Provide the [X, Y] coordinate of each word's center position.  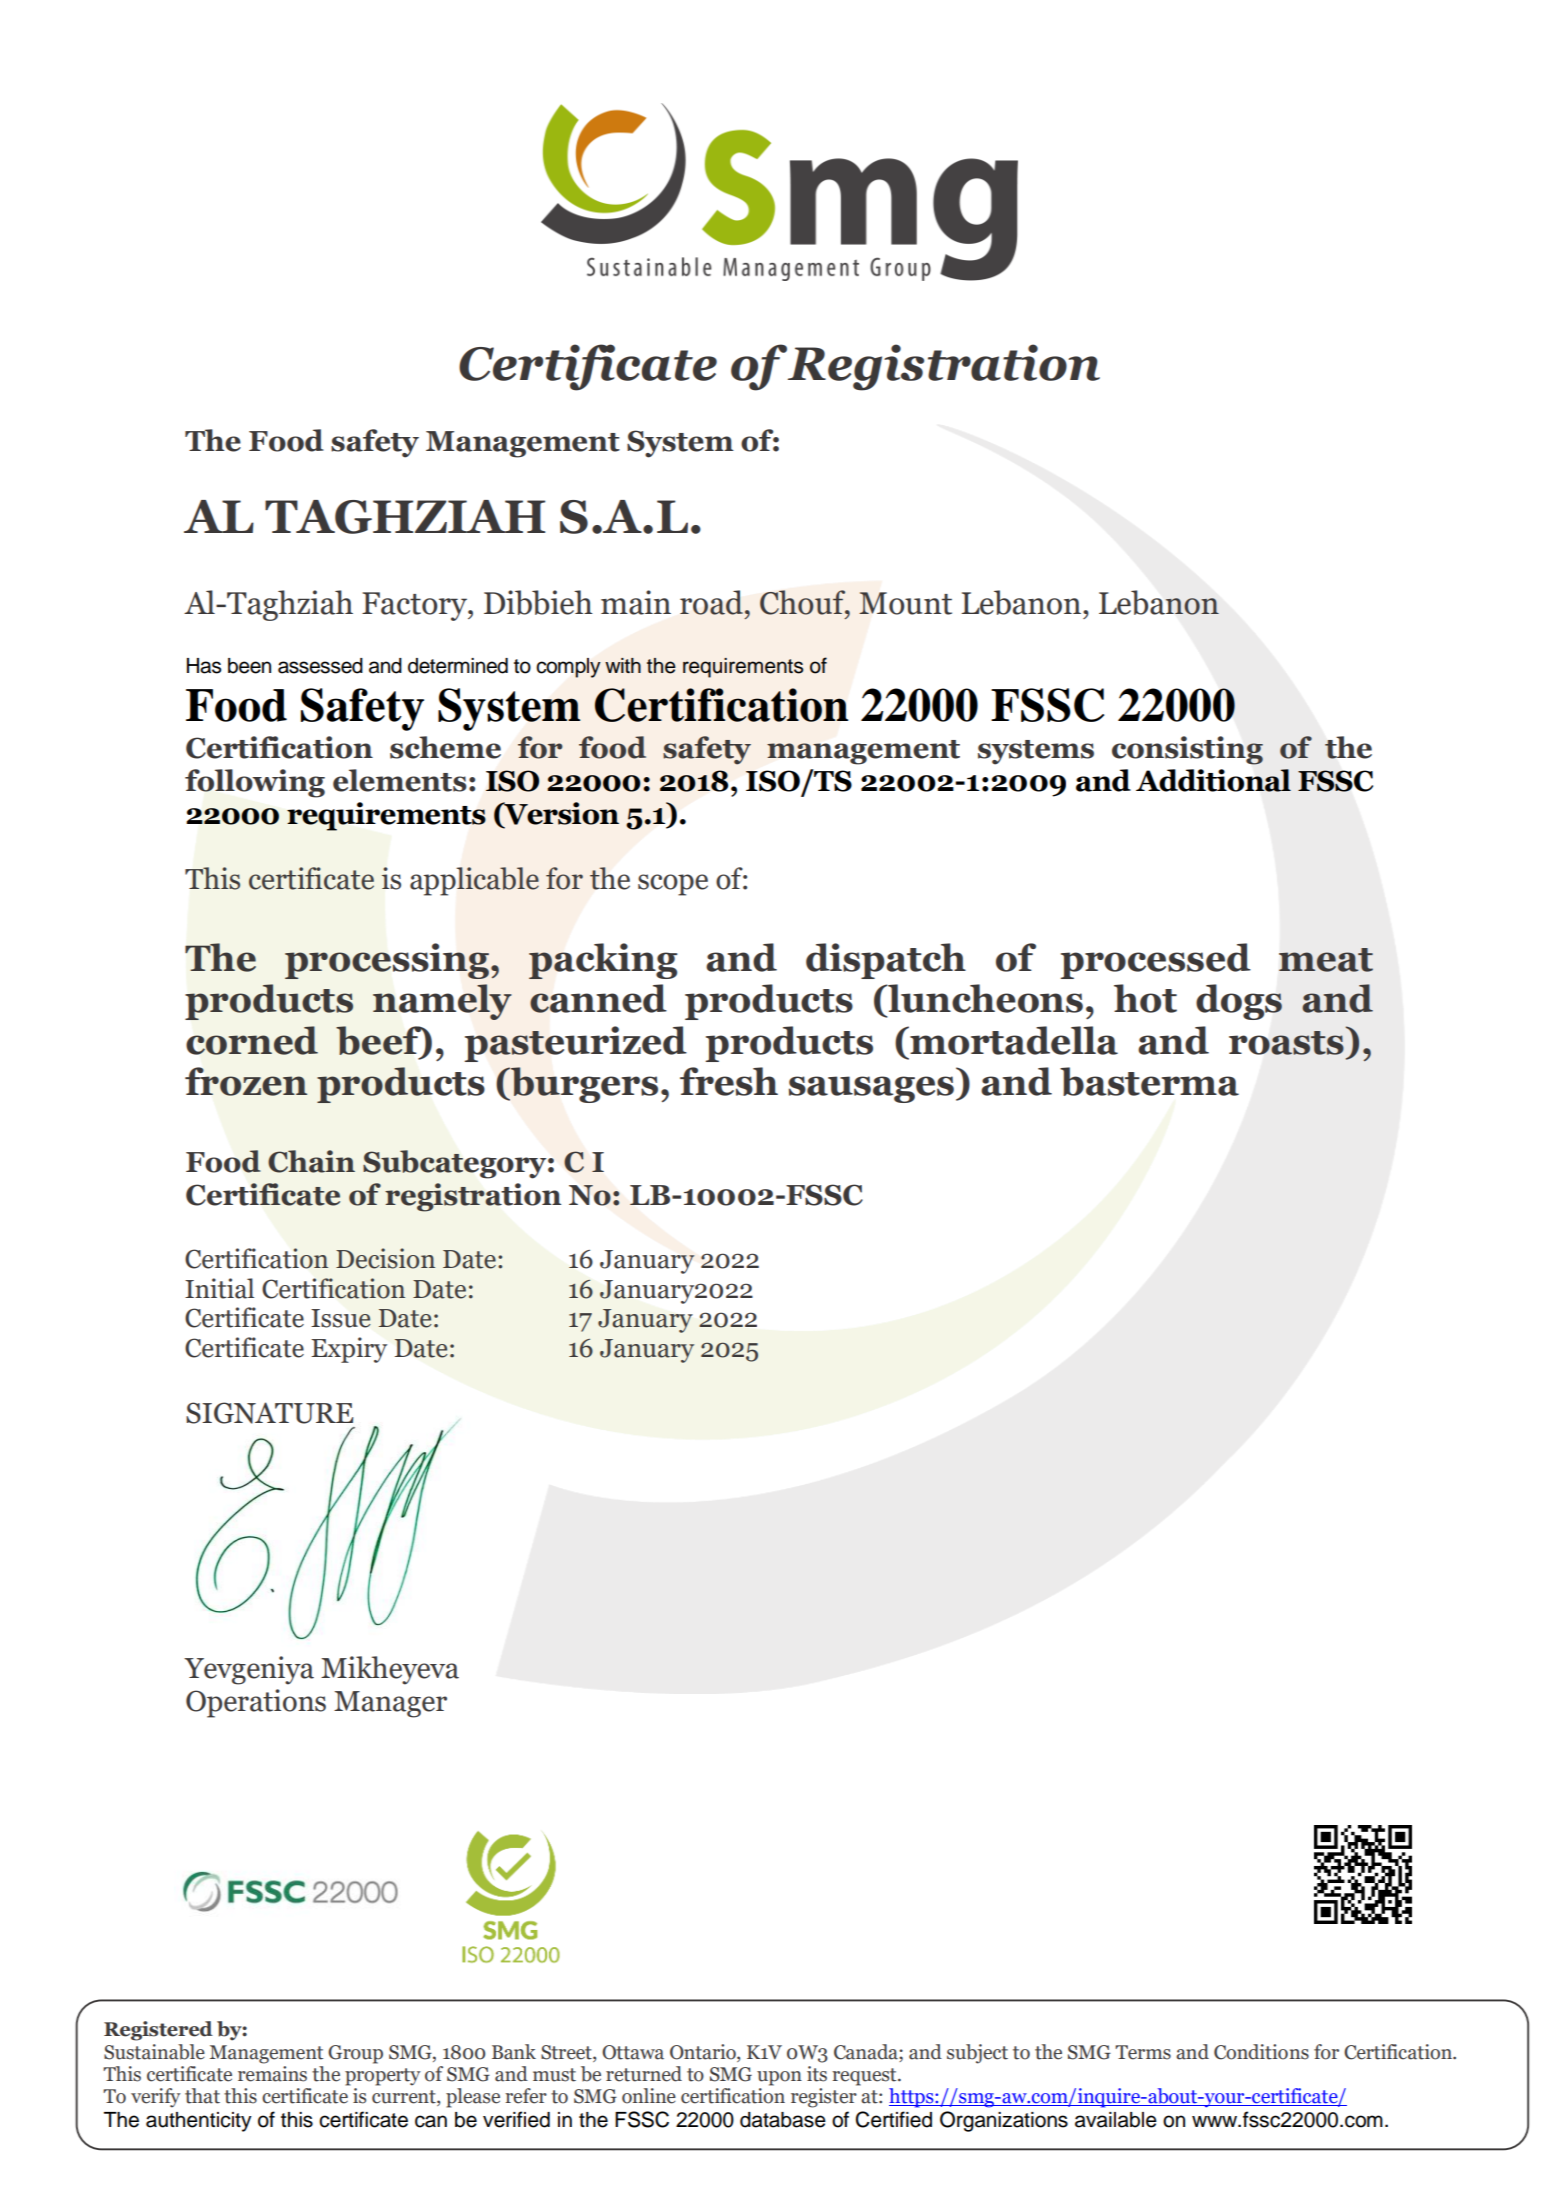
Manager [390, 1704]
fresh [729, 1081]
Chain [311, 1161]
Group [355, 2054]
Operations [256, 1703]
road [711, 602]
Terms [1143, 2052]
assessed [320, 666]
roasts [1286, 1043]
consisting [1187, 750]
